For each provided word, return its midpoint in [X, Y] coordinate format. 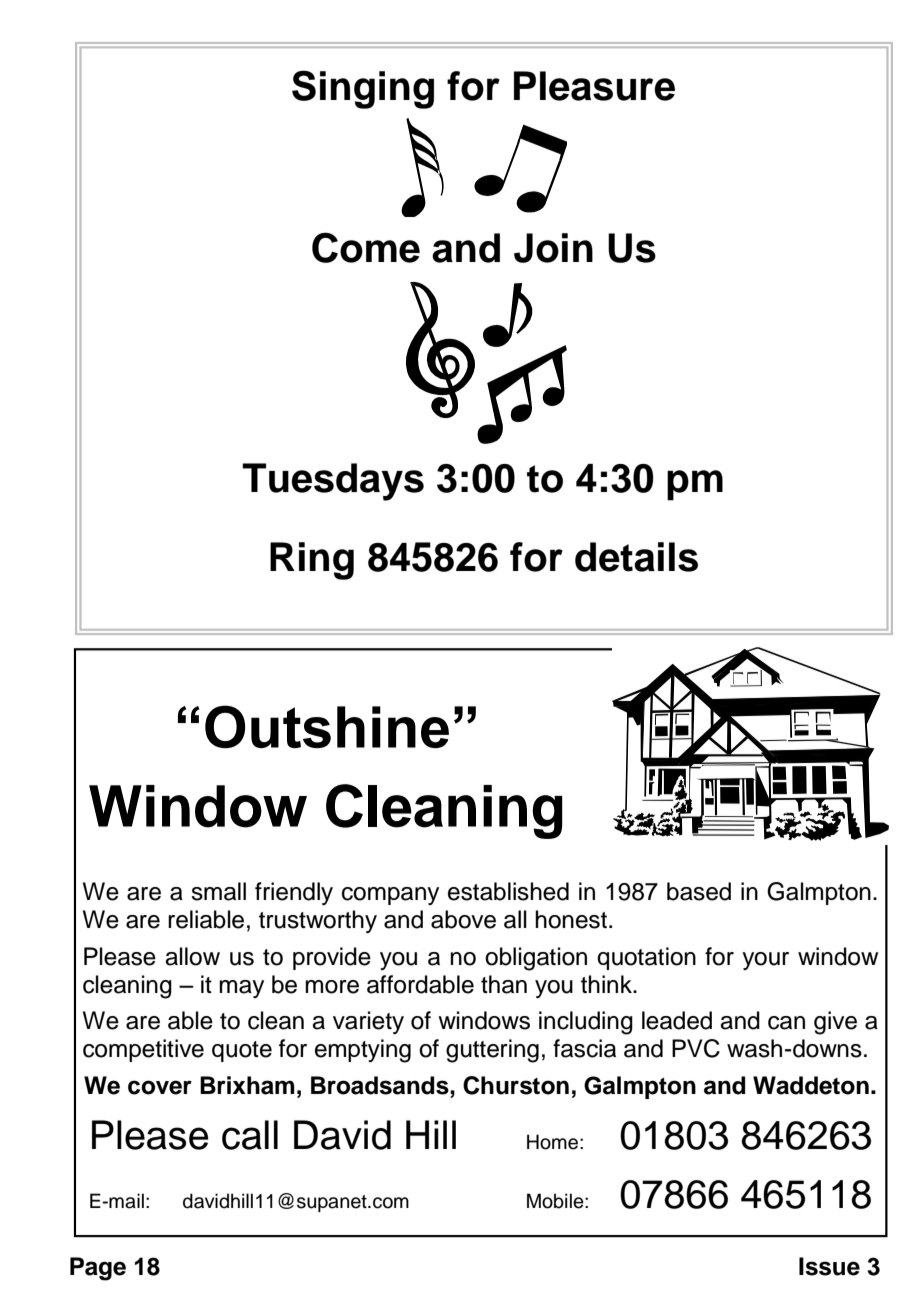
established [508, 891]
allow [192, 956]
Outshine [327, 726]
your [765, 961]
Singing [363, 89]
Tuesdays [333, 482]
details [636, 557]
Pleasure [594, 86]
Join [553, 248]
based [699, 891]
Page [98, 1269]
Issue [829, 1266]
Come [366, 247]
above [463, 919]
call [250, 1135]
